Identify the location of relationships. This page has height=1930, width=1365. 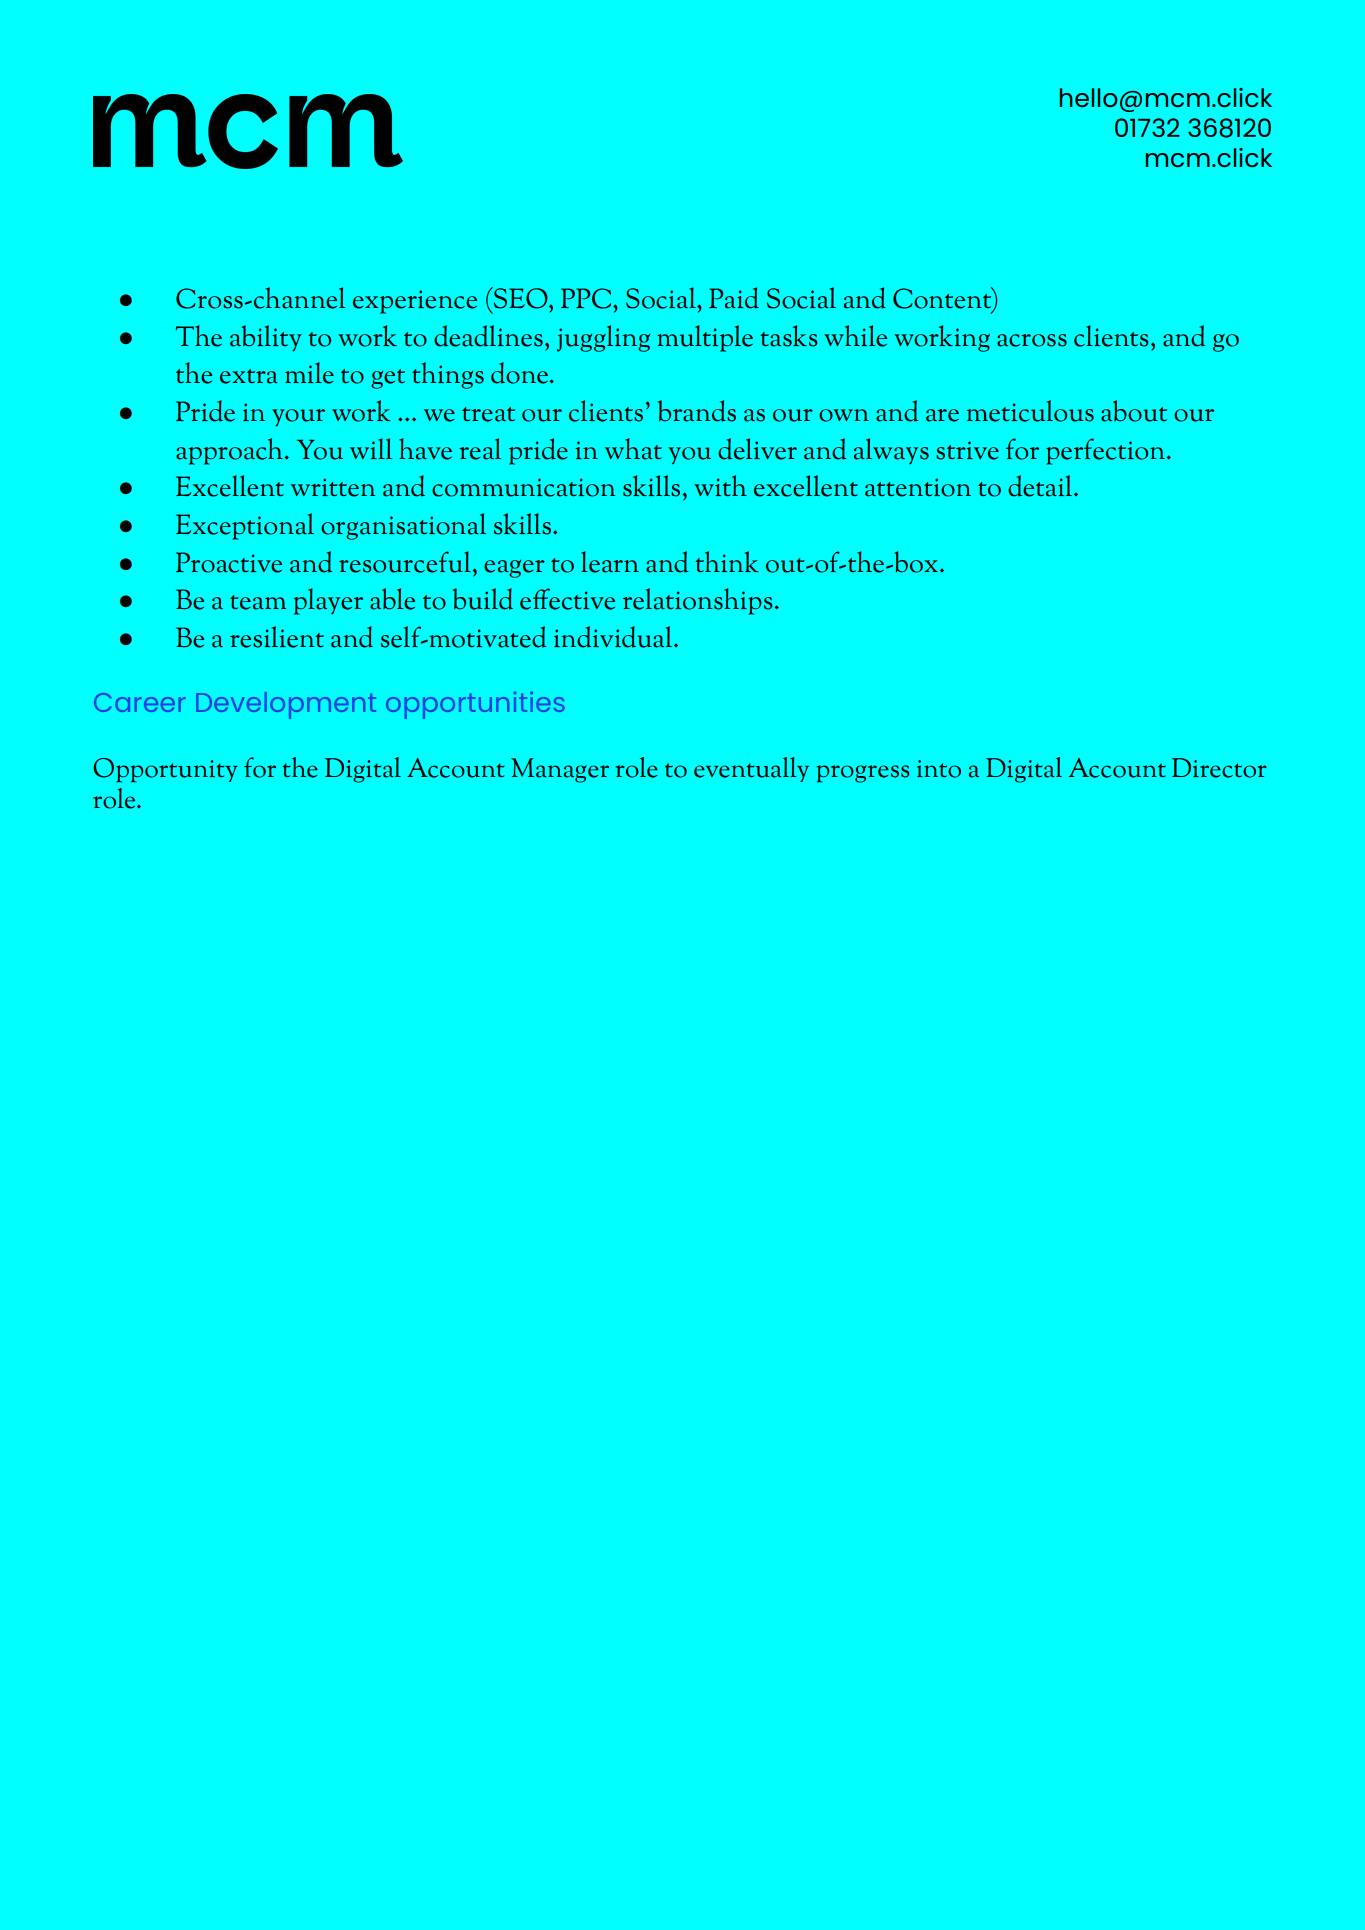
(699, 601).
